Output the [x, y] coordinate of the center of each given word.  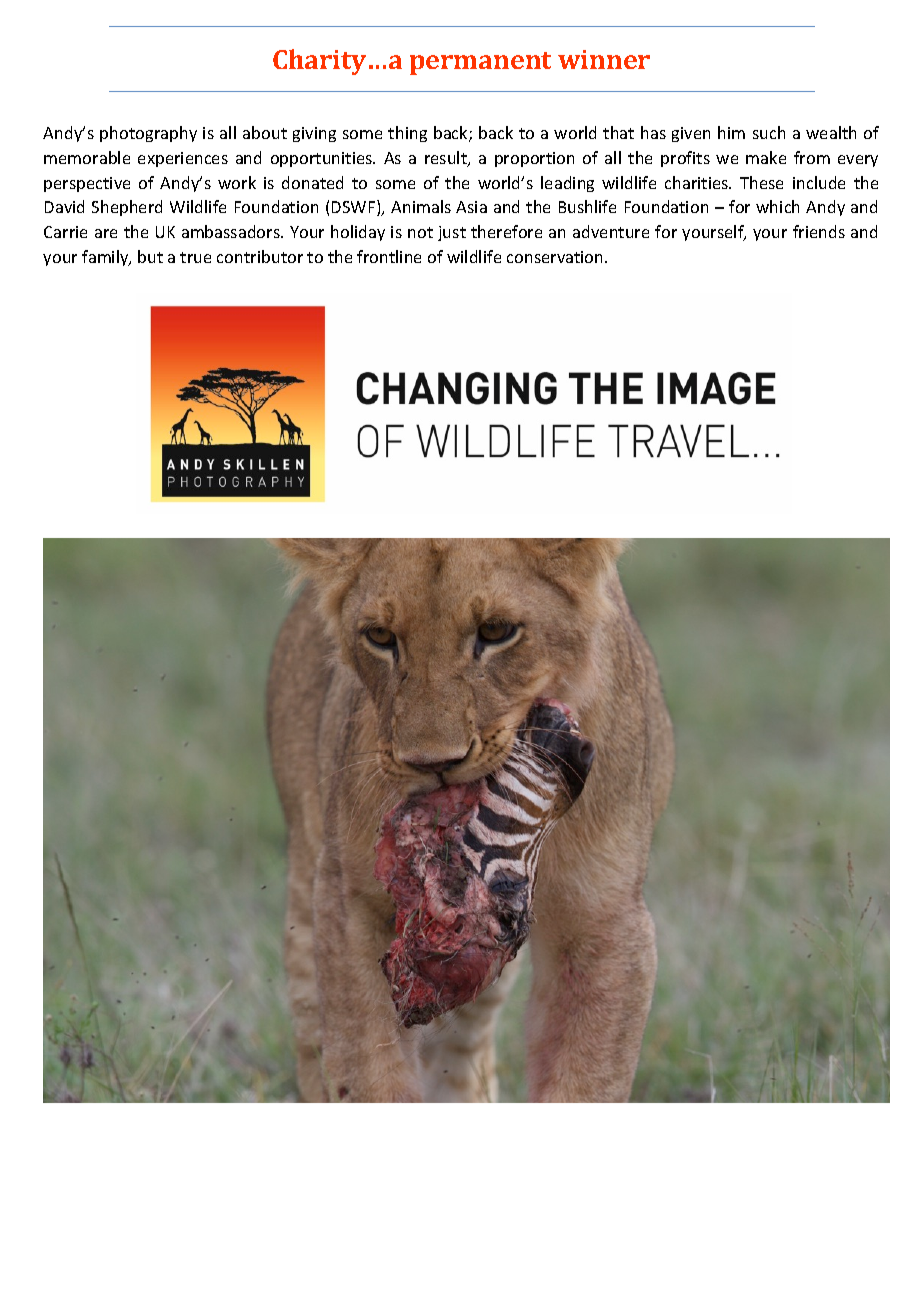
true [195, 257]
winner [604, 59]
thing [407, 134]
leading [567, 184]
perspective [87, 184]
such [769, 132]
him [731, 132]
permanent [480, 63]
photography [148, 134]
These [761, 182]
